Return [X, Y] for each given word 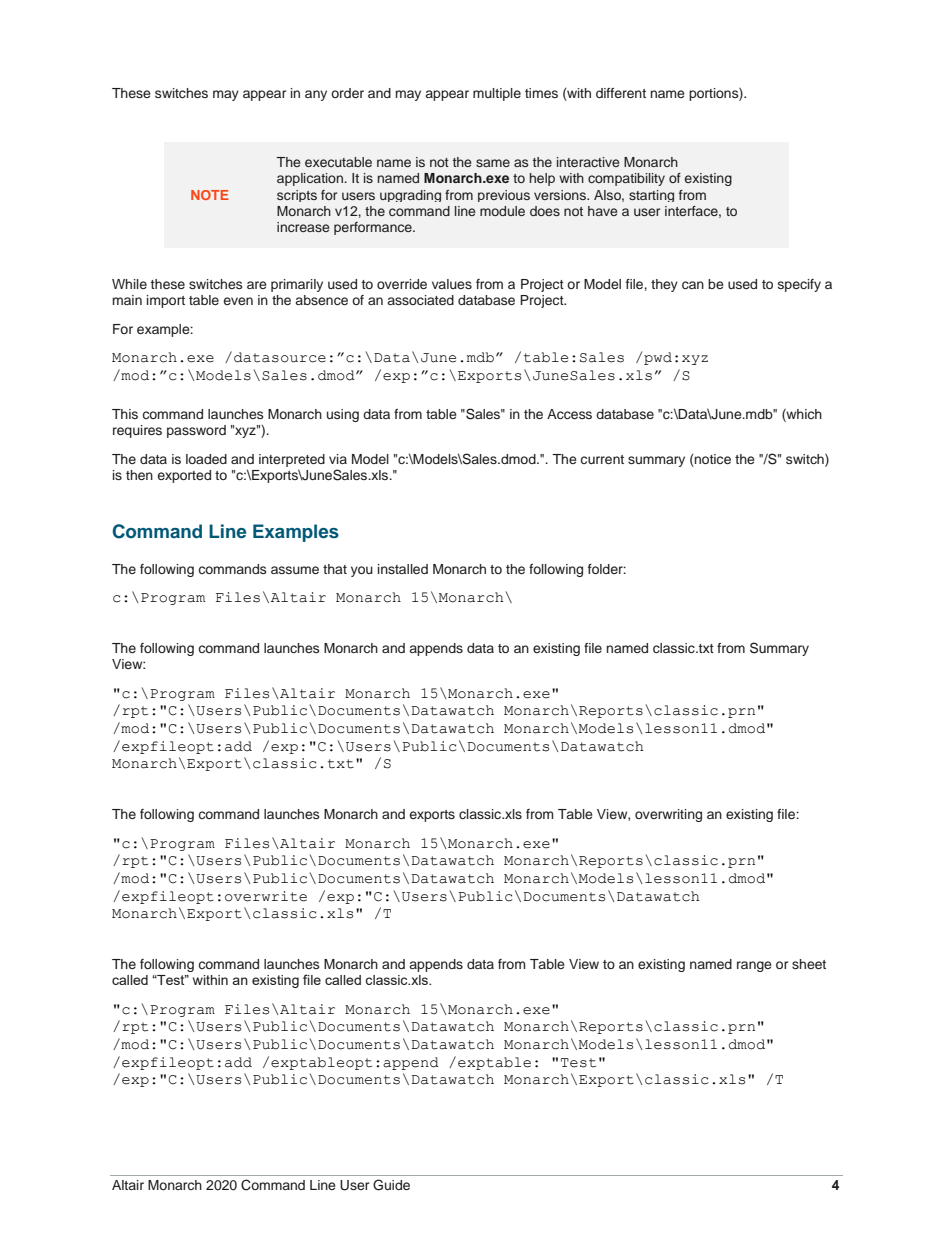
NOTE [210, 195]
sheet [809, 964]
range [754, 966]
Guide [391, 1185]
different [621, 93]
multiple [497, 94]
